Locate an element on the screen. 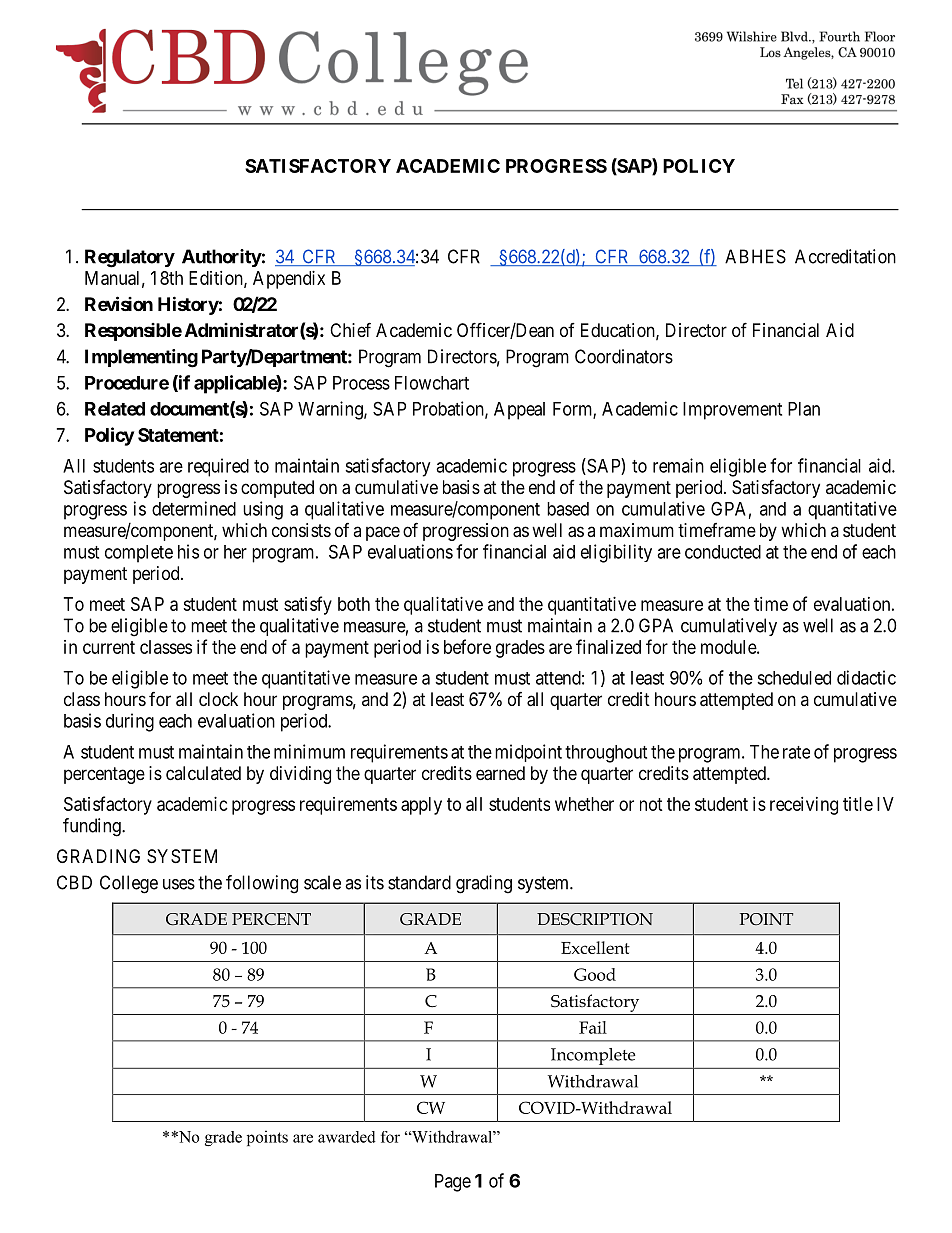  determined is located at coordinates (194, 508).
